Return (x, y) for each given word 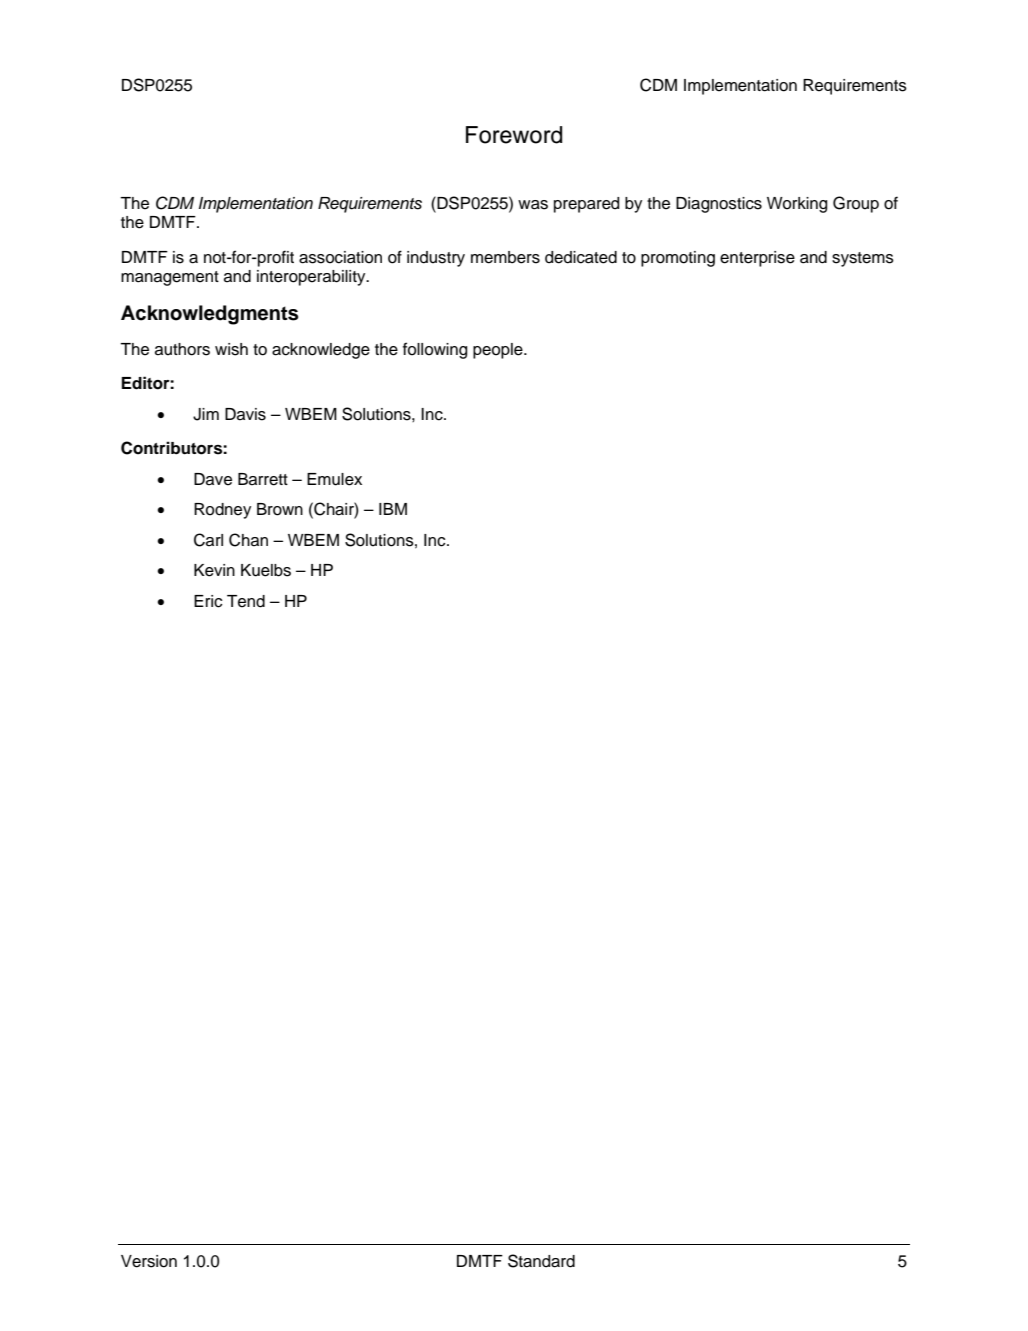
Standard (541, 1261)
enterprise (757, 259)
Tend (246, 601)
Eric (208, 601)
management (170, 278)
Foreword (514, 135)
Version (149, 1261)
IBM (393, 509)
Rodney (222, 511)
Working (797, 205)
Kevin (214, 570)
